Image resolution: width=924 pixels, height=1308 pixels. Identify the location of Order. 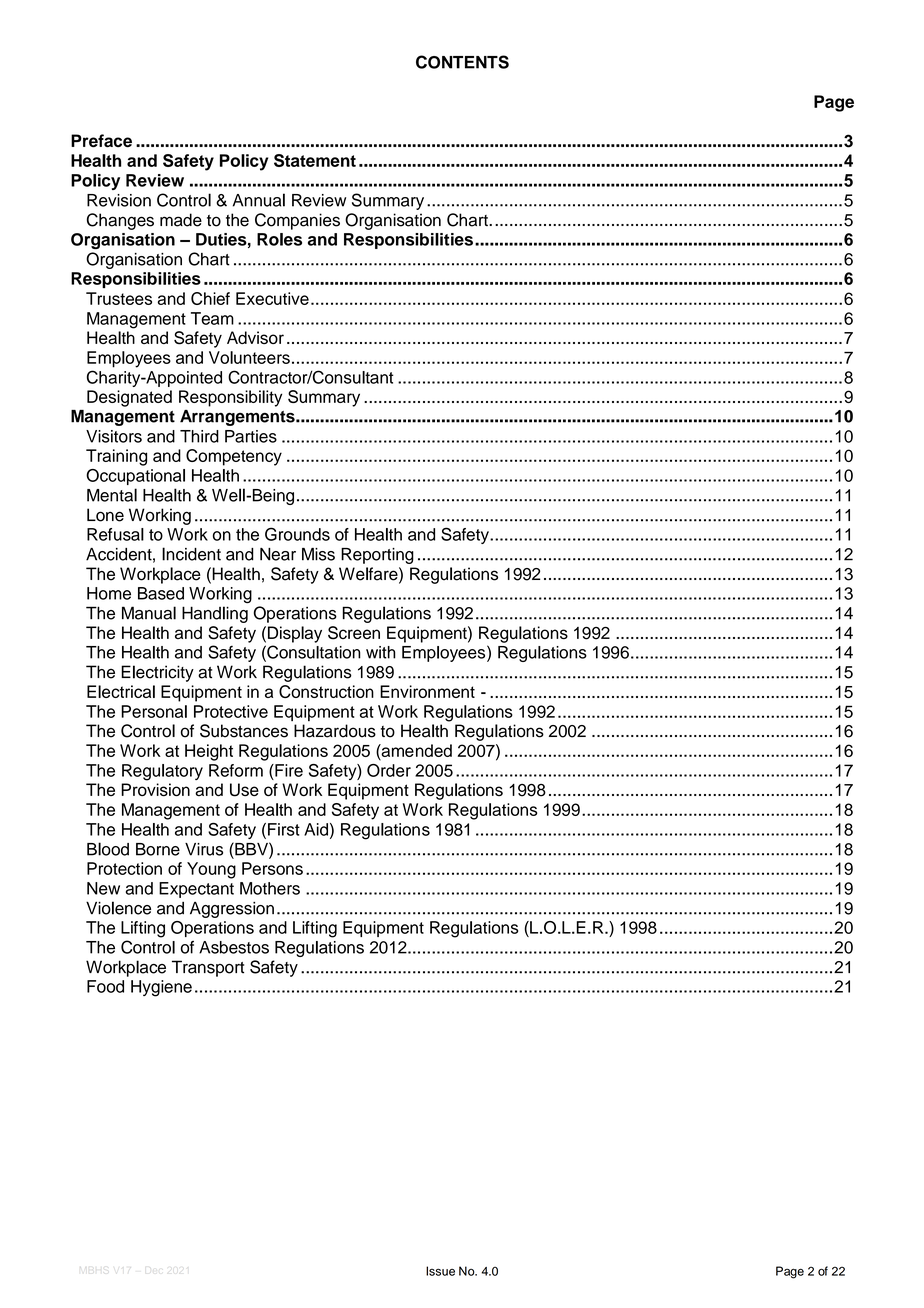
(389, 770).
